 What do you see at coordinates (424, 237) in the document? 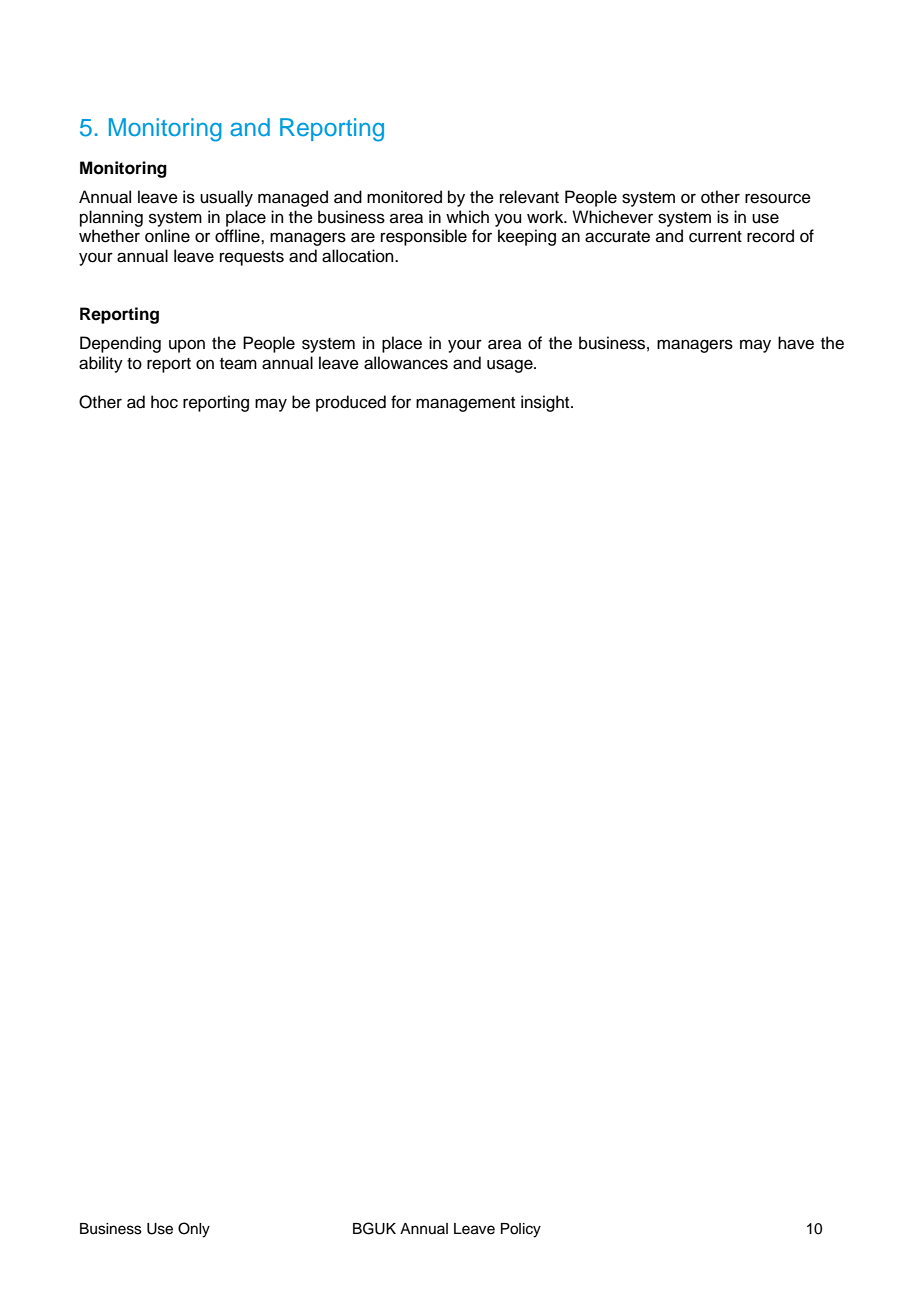
I see `responsible` at bounding box center [424, 237].
